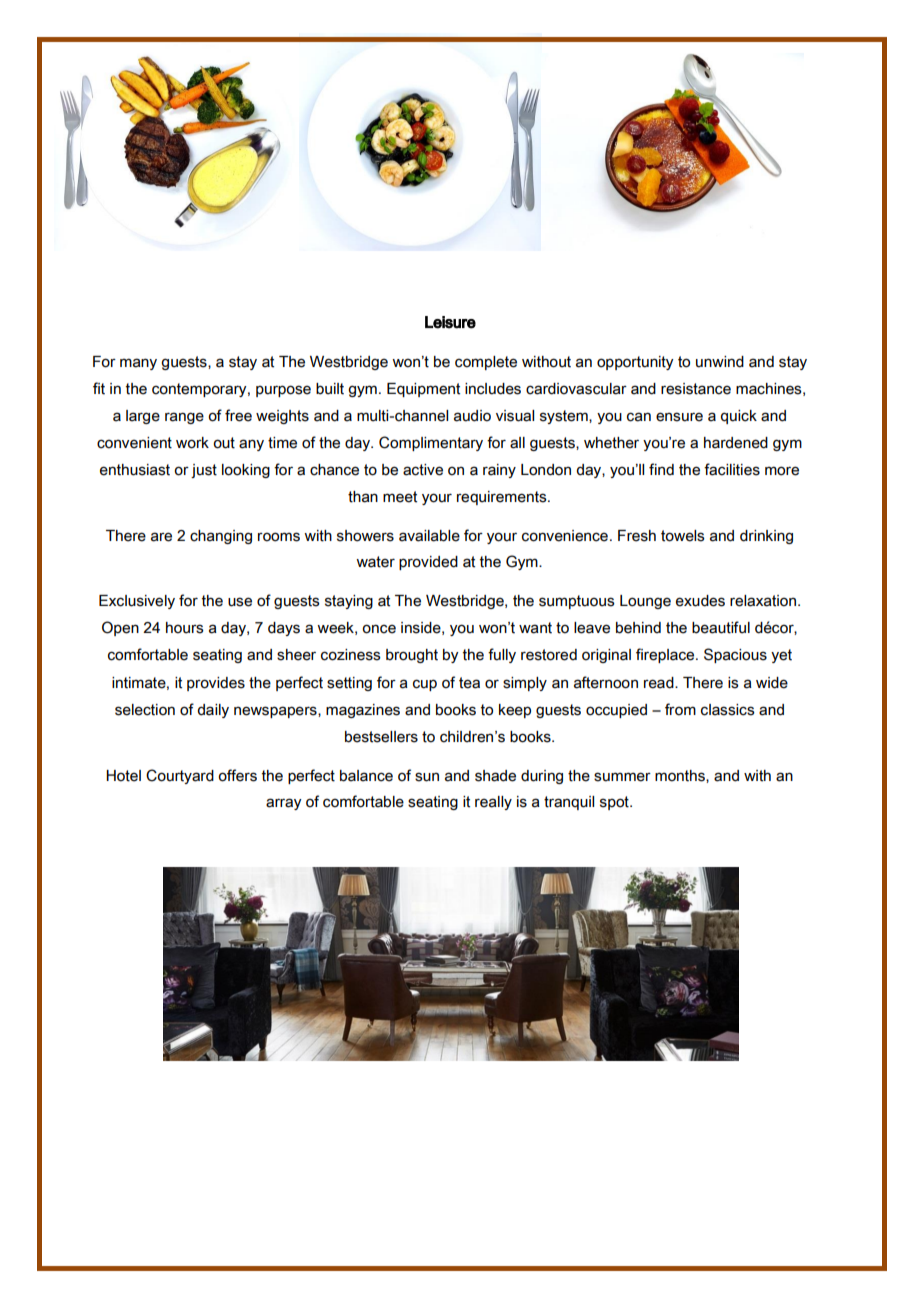  I want to click on Leisure, so click(450, 322).
